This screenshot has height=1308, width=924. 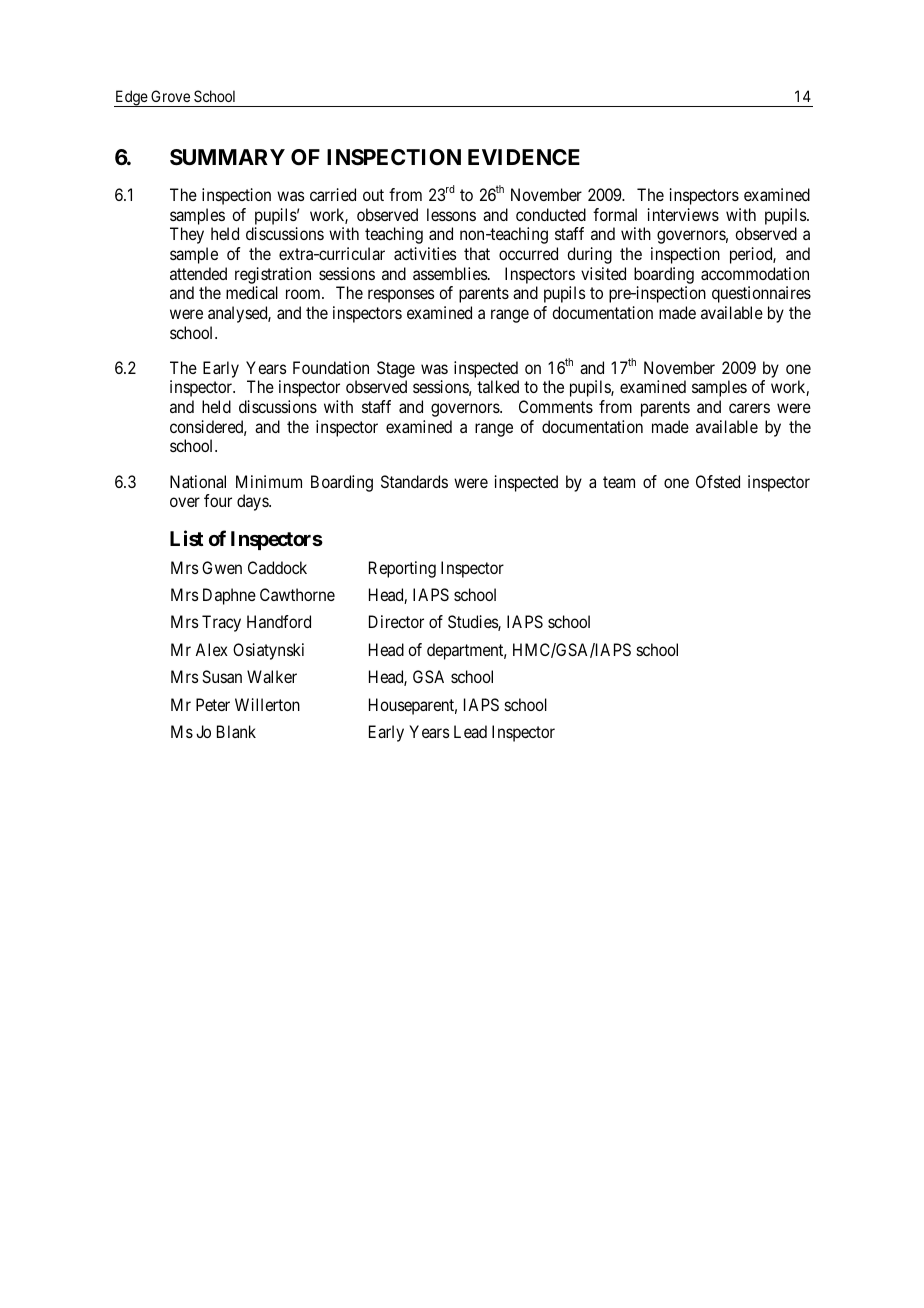 I want to click on EVIDENCE, so click(x=524, y=157).
